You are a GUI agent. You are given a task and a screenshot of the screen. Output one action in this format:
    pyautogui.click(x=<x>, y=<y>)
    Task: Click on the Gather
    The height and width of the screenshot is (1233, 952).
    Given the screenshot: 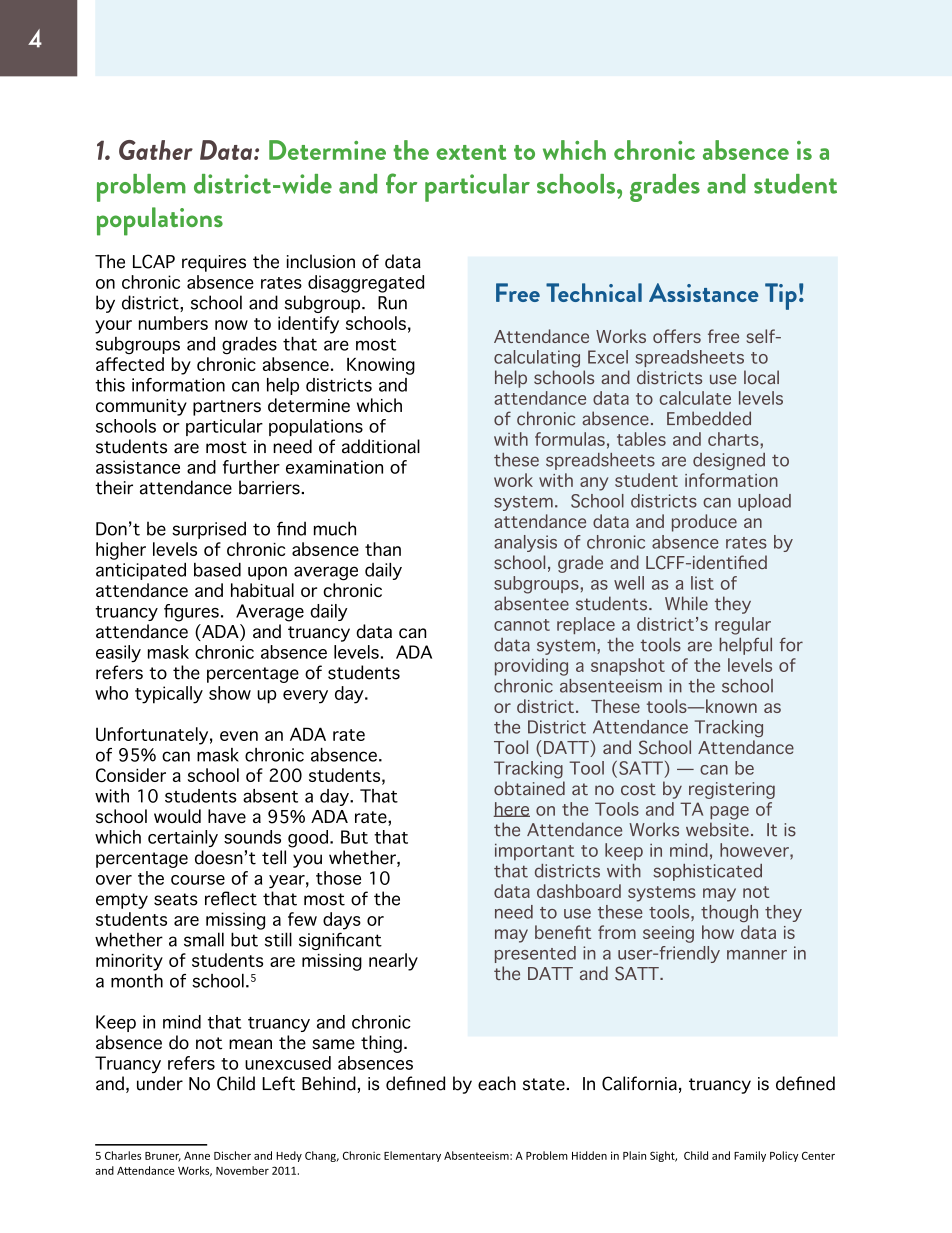 What is the action you would take?
    pyautogui.click(x=156, y=150)
